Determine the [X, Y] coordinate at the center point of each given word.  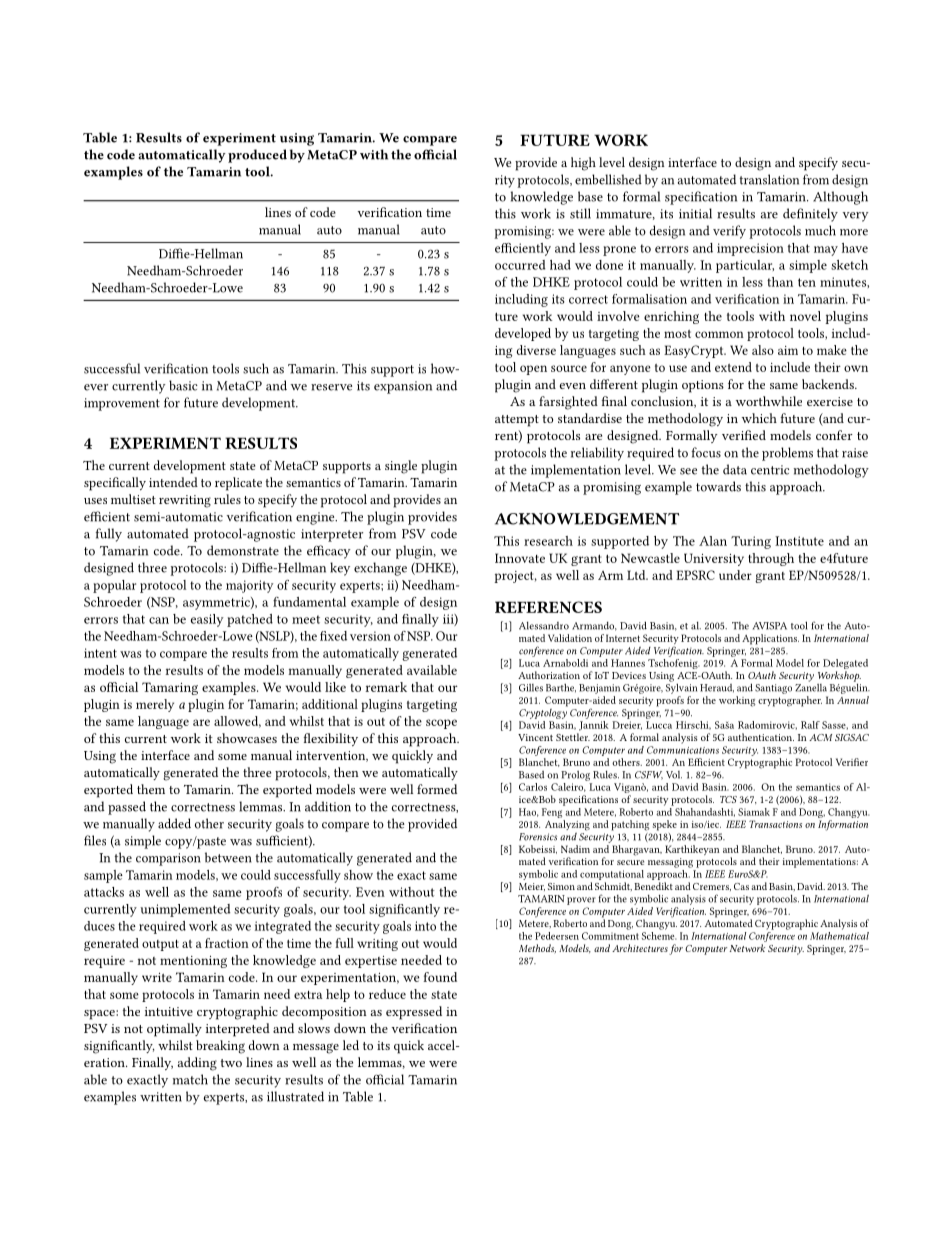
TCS [728, 799]
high [583, 164]
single [401, 467]
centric [770, 470]
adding [197, 1064]
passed [127, 808]
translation [769, 179]
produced [257, 156]
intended [173, 482]
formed [437, 789]
